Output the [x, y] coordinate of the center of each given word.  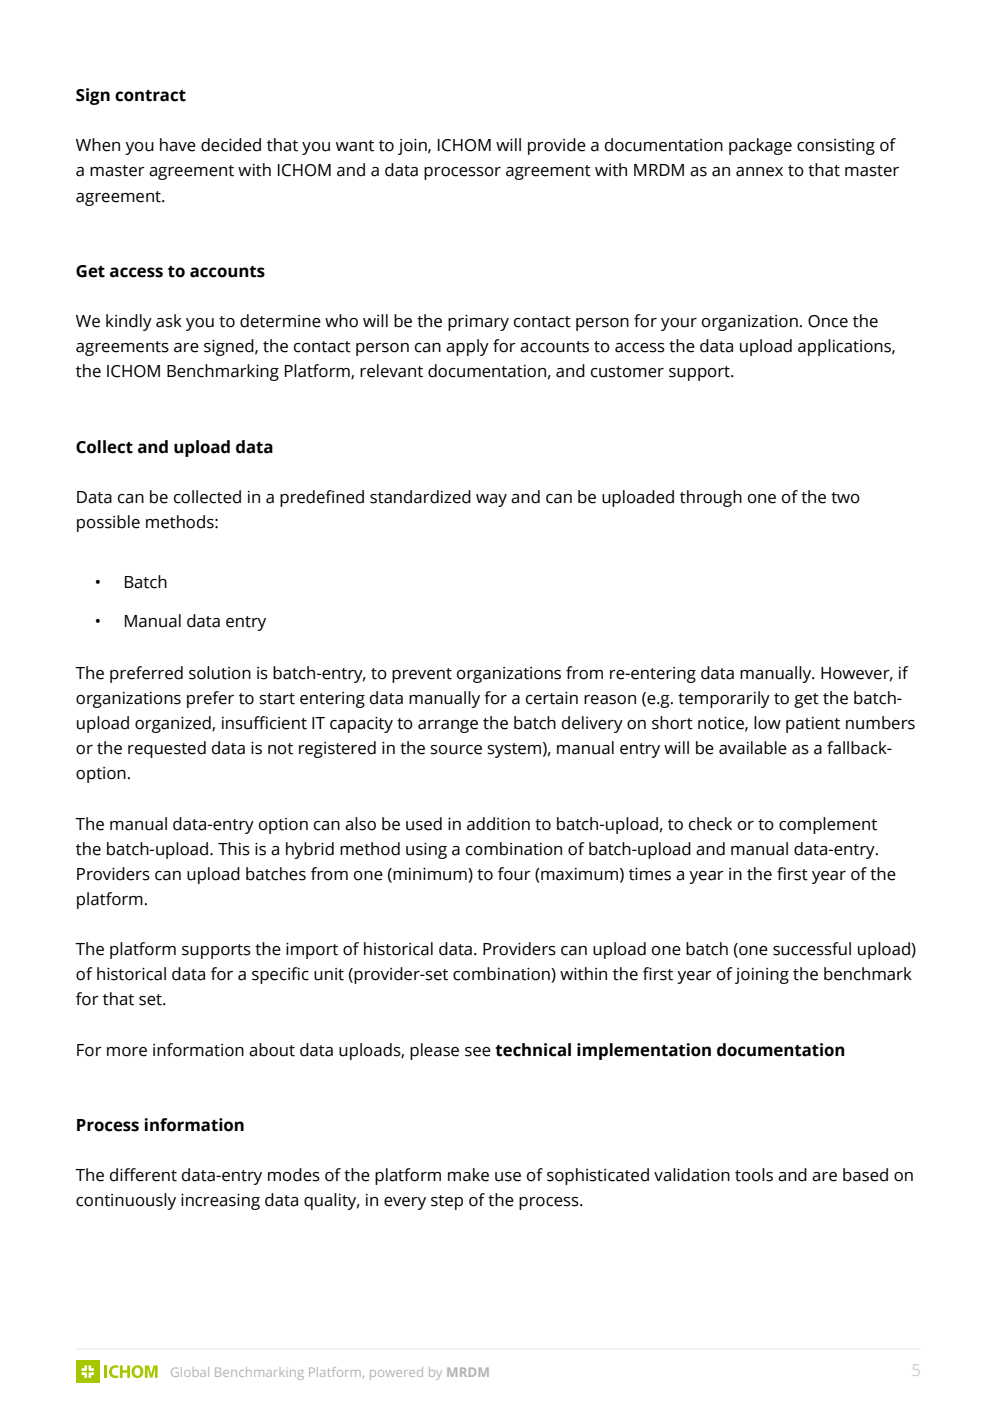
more [127, 1052]
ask [169, 321]
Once [828, 321]
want [355, 146]
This [234, 849]
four [514, 874]
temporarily [724, 699]
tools [754, 1175]
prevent [422, 675]
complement [828, 825]
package [760, 146]
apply [467, 347]
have [178, 145]
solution [220, 673]
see [478, 1052]
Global [190, 1372]
